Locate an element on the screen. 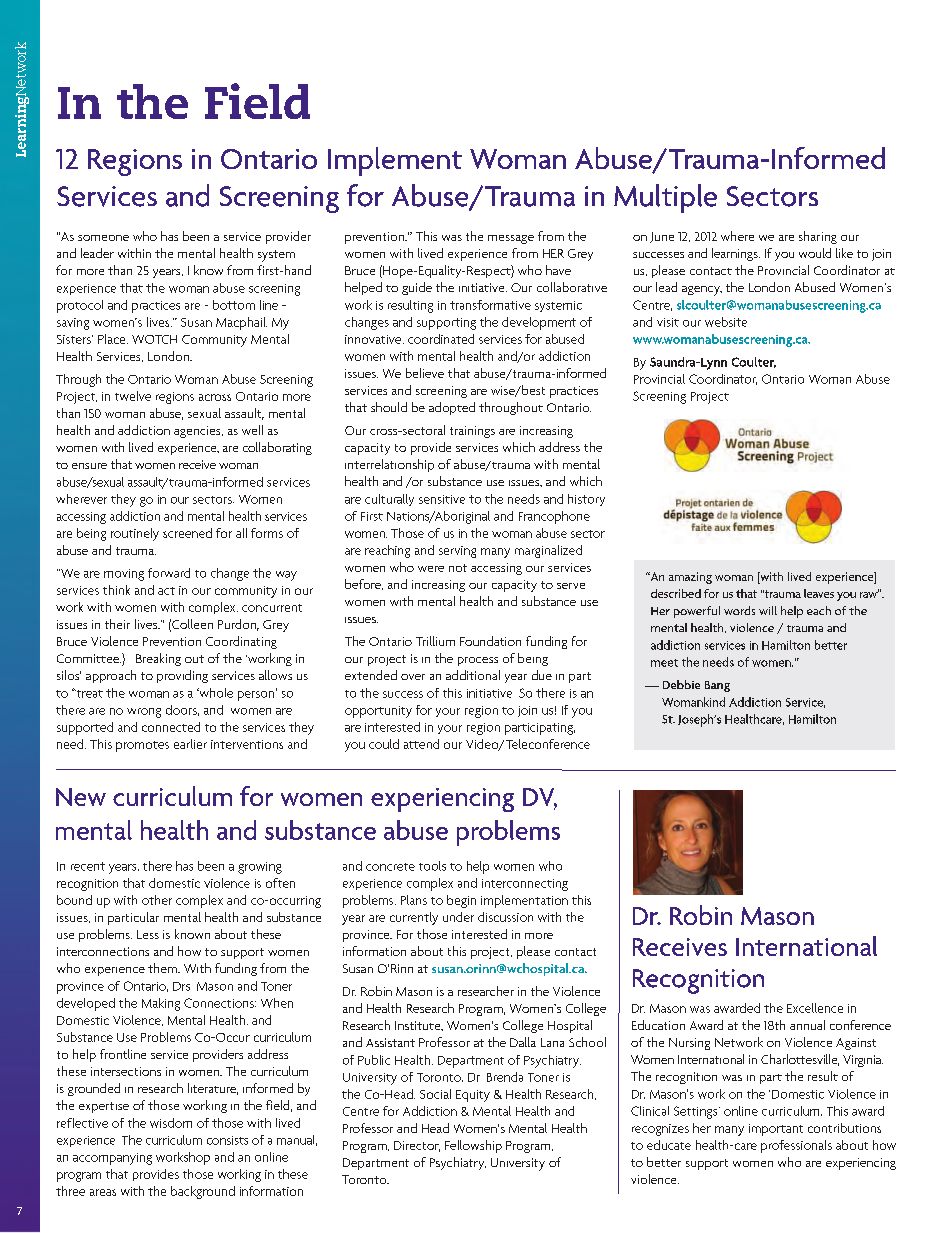  Bang is located at coordinates (717, 686).
